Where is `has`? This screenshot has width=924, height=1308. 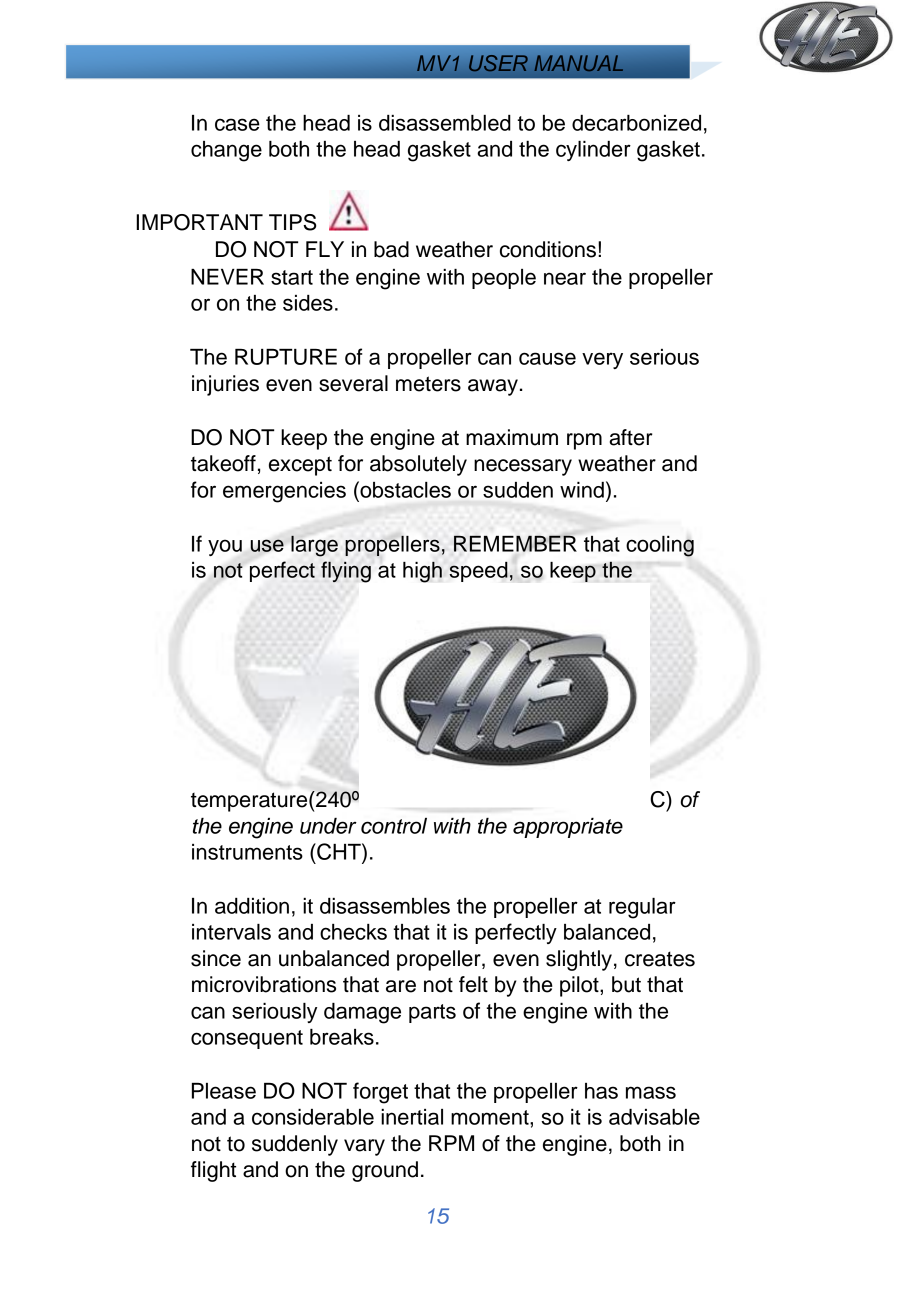
has is located at coordinates (601, 1091).
